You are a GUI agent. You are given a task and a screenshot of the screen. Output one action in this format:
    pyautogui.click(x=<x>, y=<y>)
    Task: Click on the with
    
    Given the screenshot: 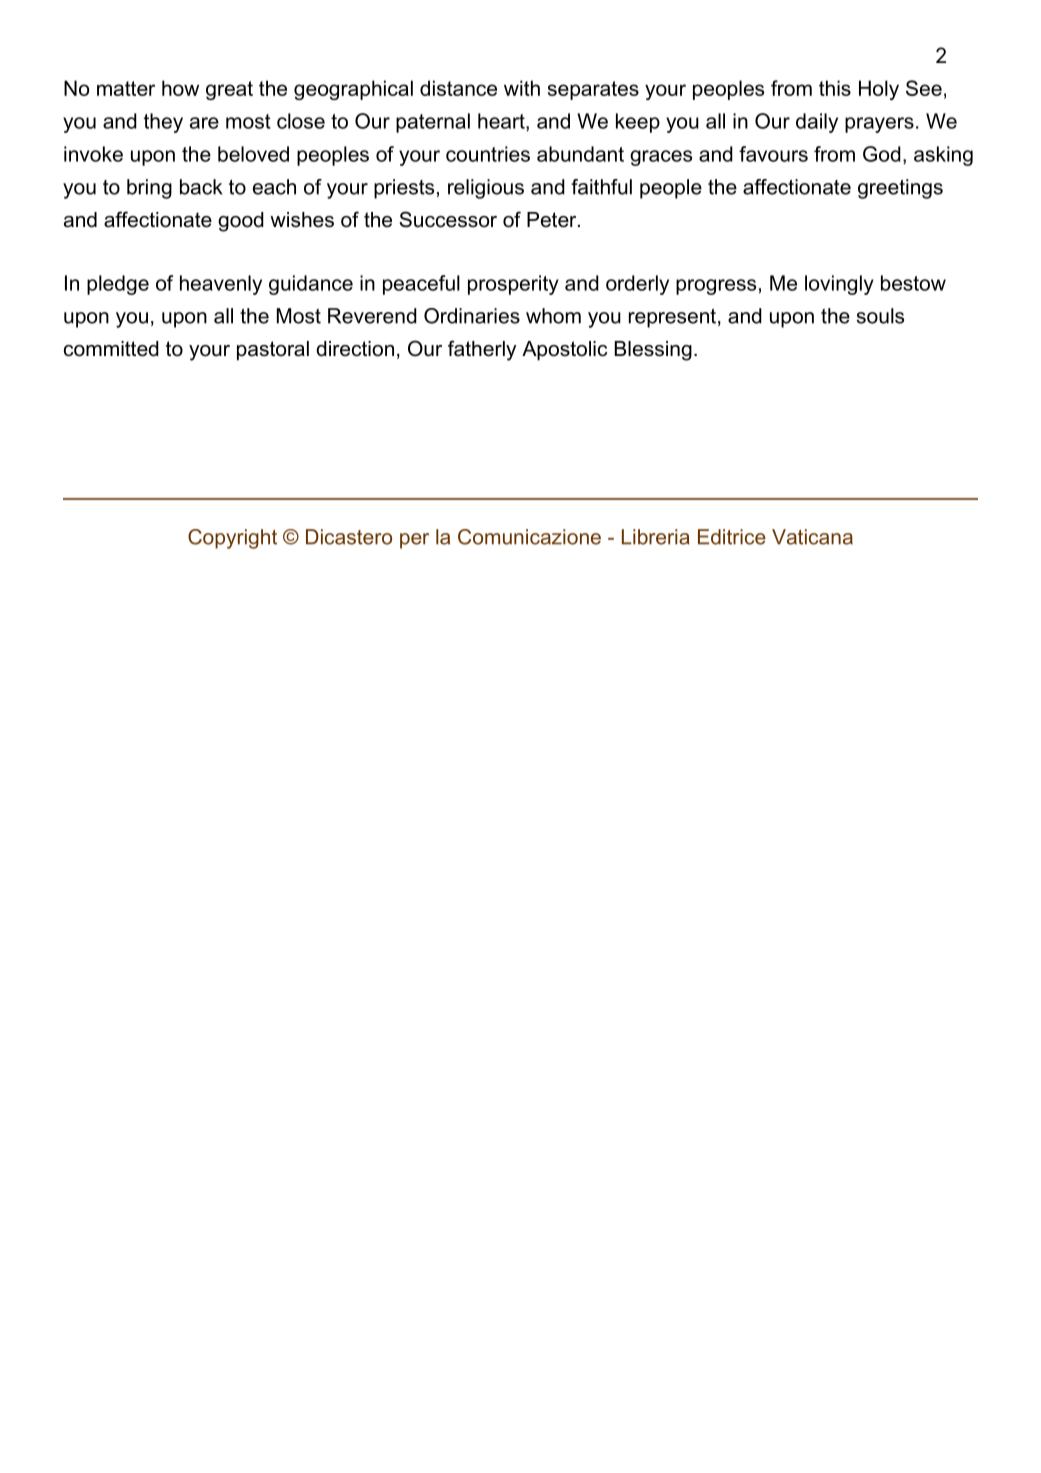 What is the action you would take?
    pyautogui.click(x=522, y=88)
